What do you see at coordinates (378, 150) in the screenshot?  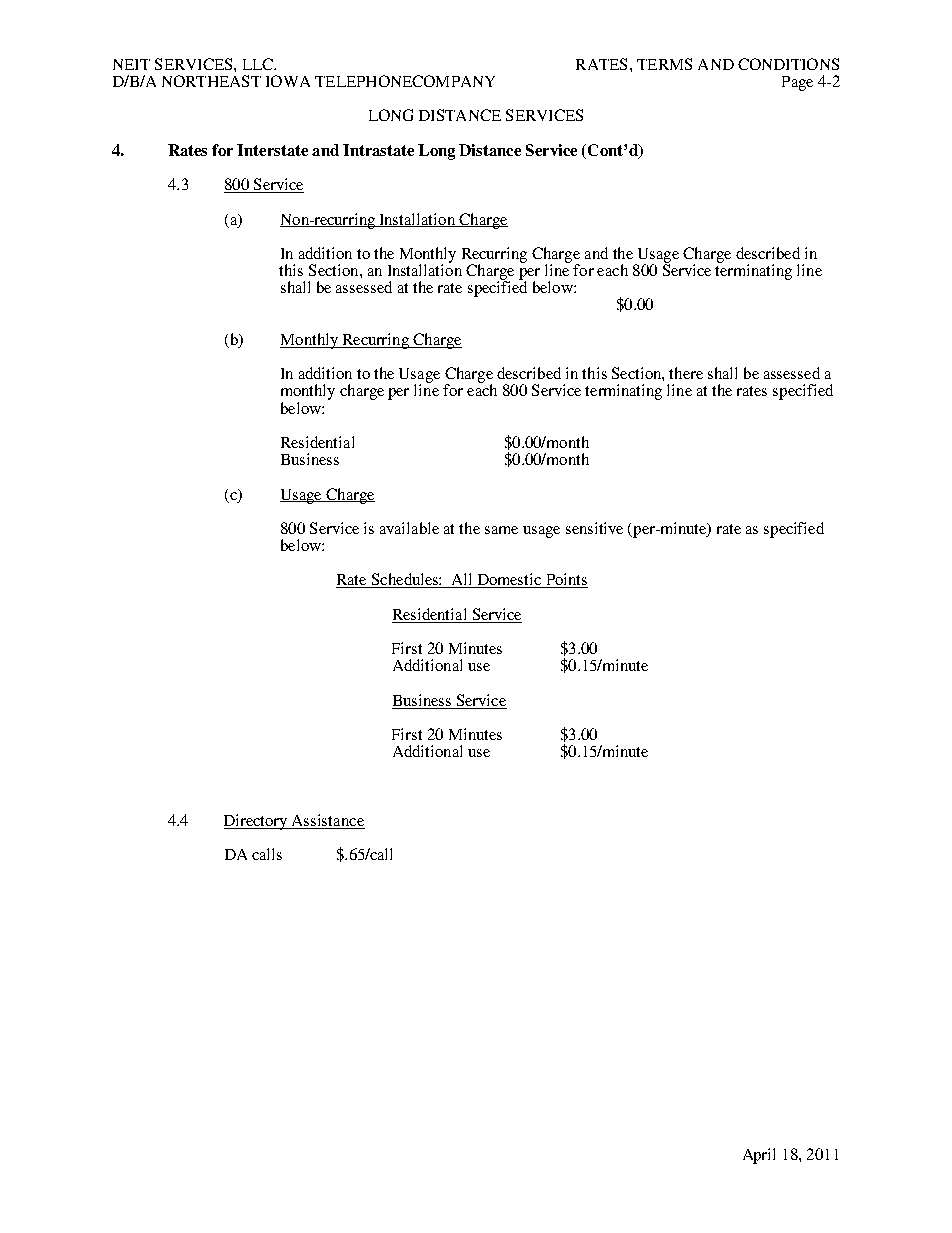 I see `Intrastate` at bounding box center [378, 150].
